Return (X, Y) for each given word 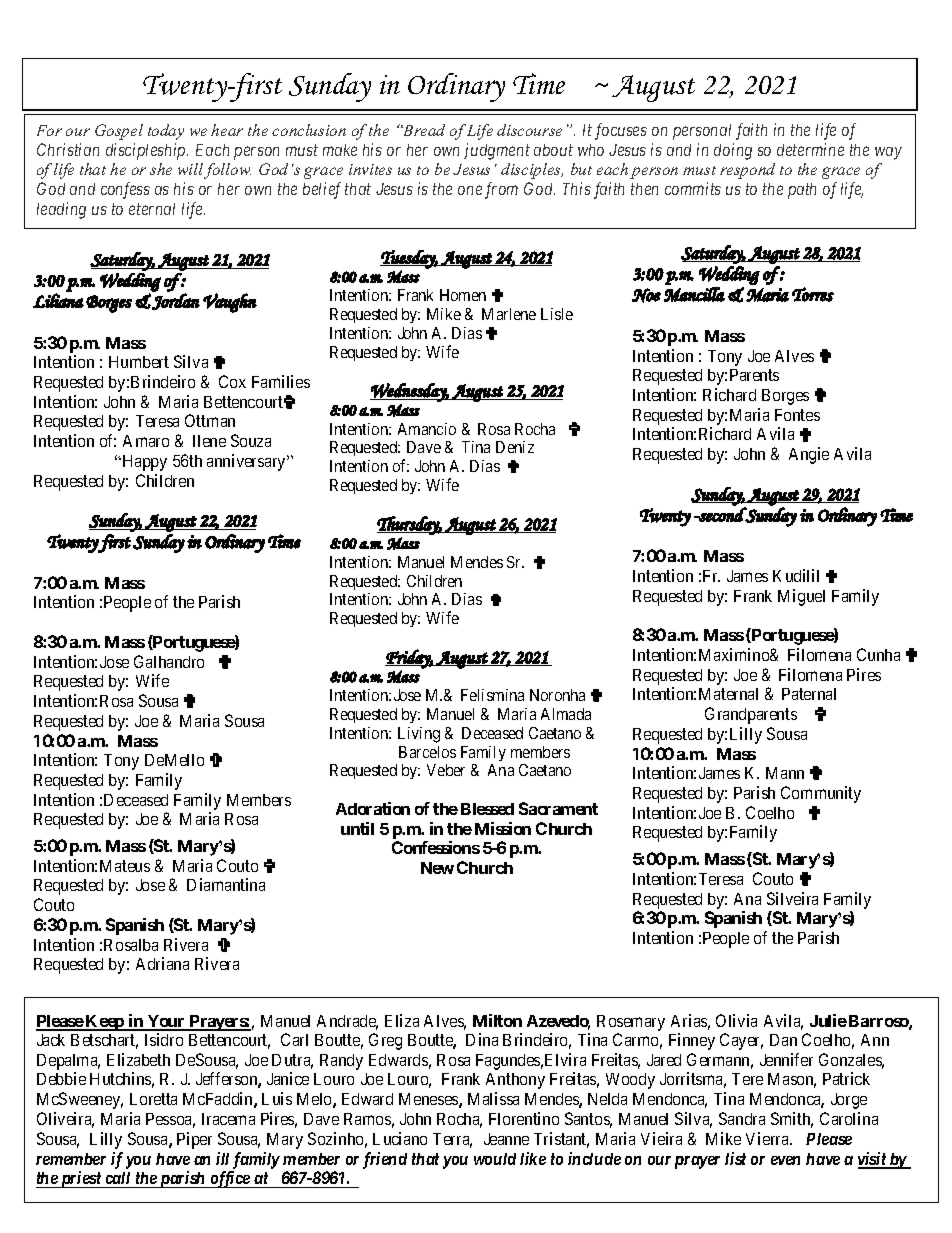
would (495, 1159)
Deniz (515, 447)
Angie (809, 455)
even (785, 1160)
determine (810, 149)
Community (821, 794)
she (161, 169)
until (357, 828)
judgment (497, 151)
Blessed (487, 809)
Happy (143, 463)
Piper (194, 1140)
